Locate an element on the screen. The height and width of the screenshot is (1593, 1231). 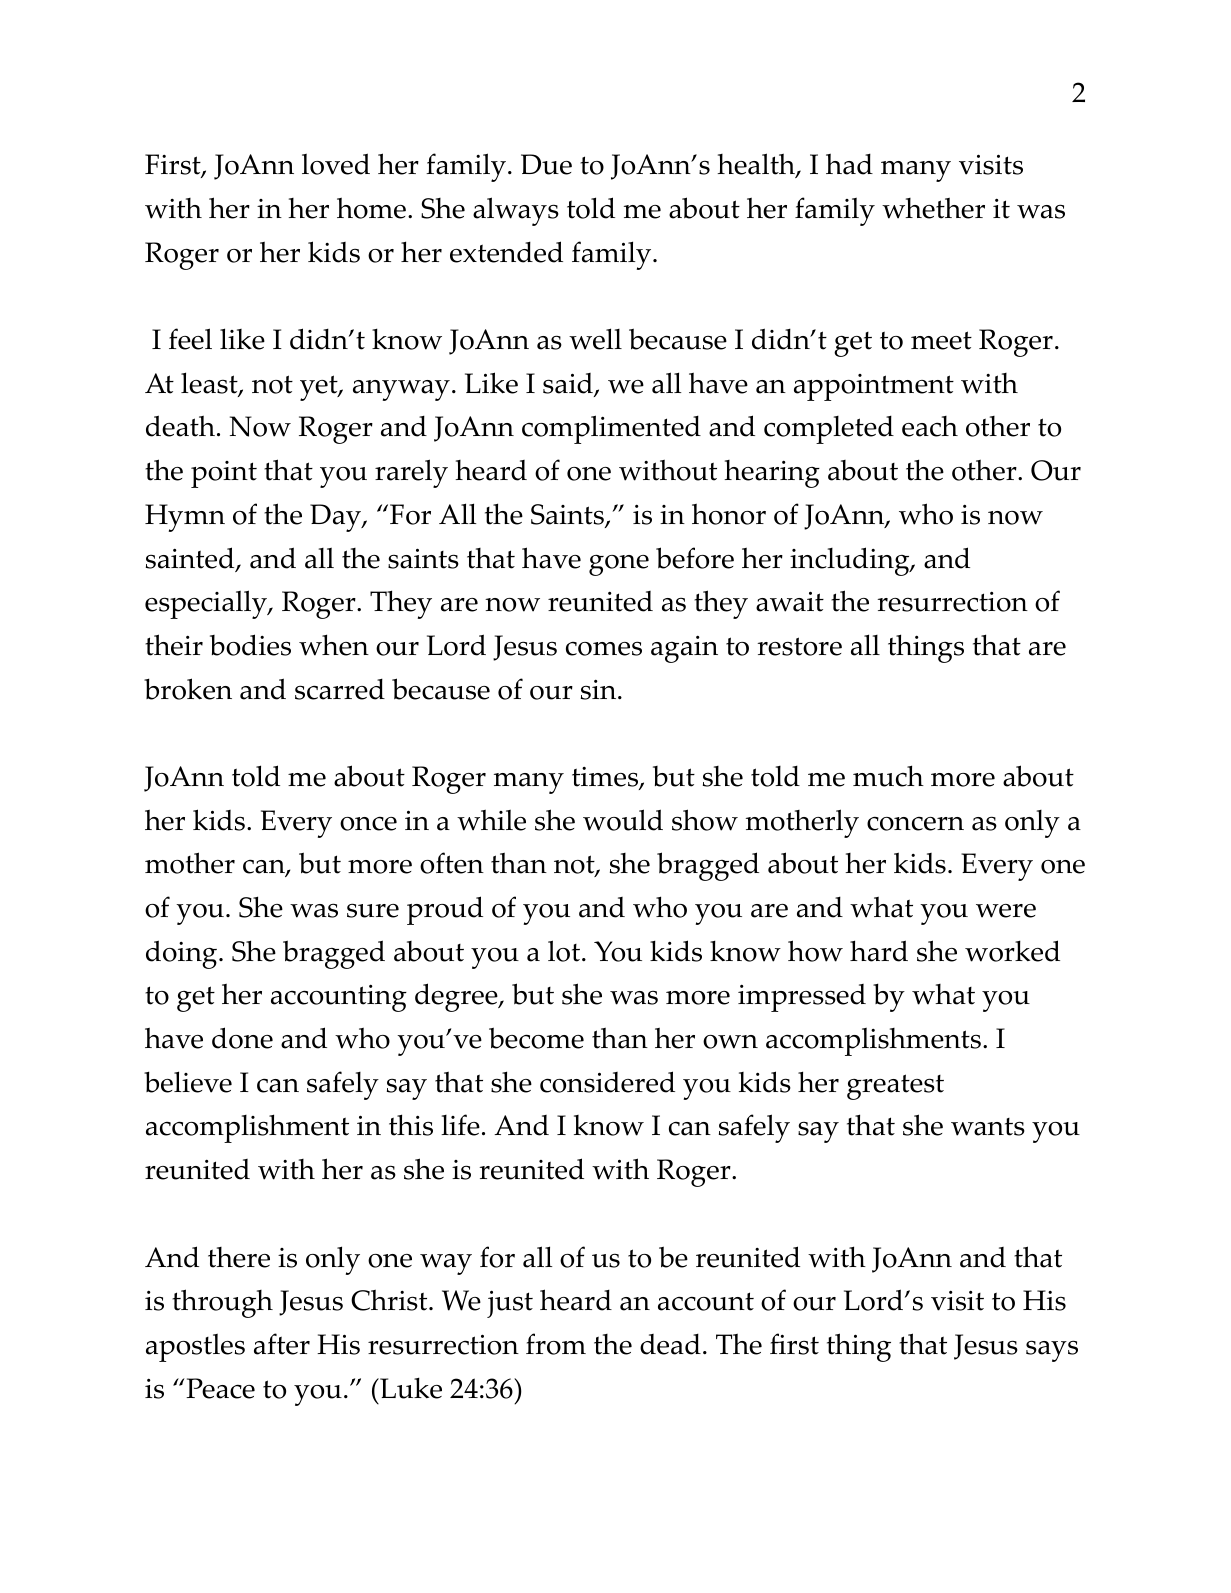
whether is located at coordinates (933, 208).
